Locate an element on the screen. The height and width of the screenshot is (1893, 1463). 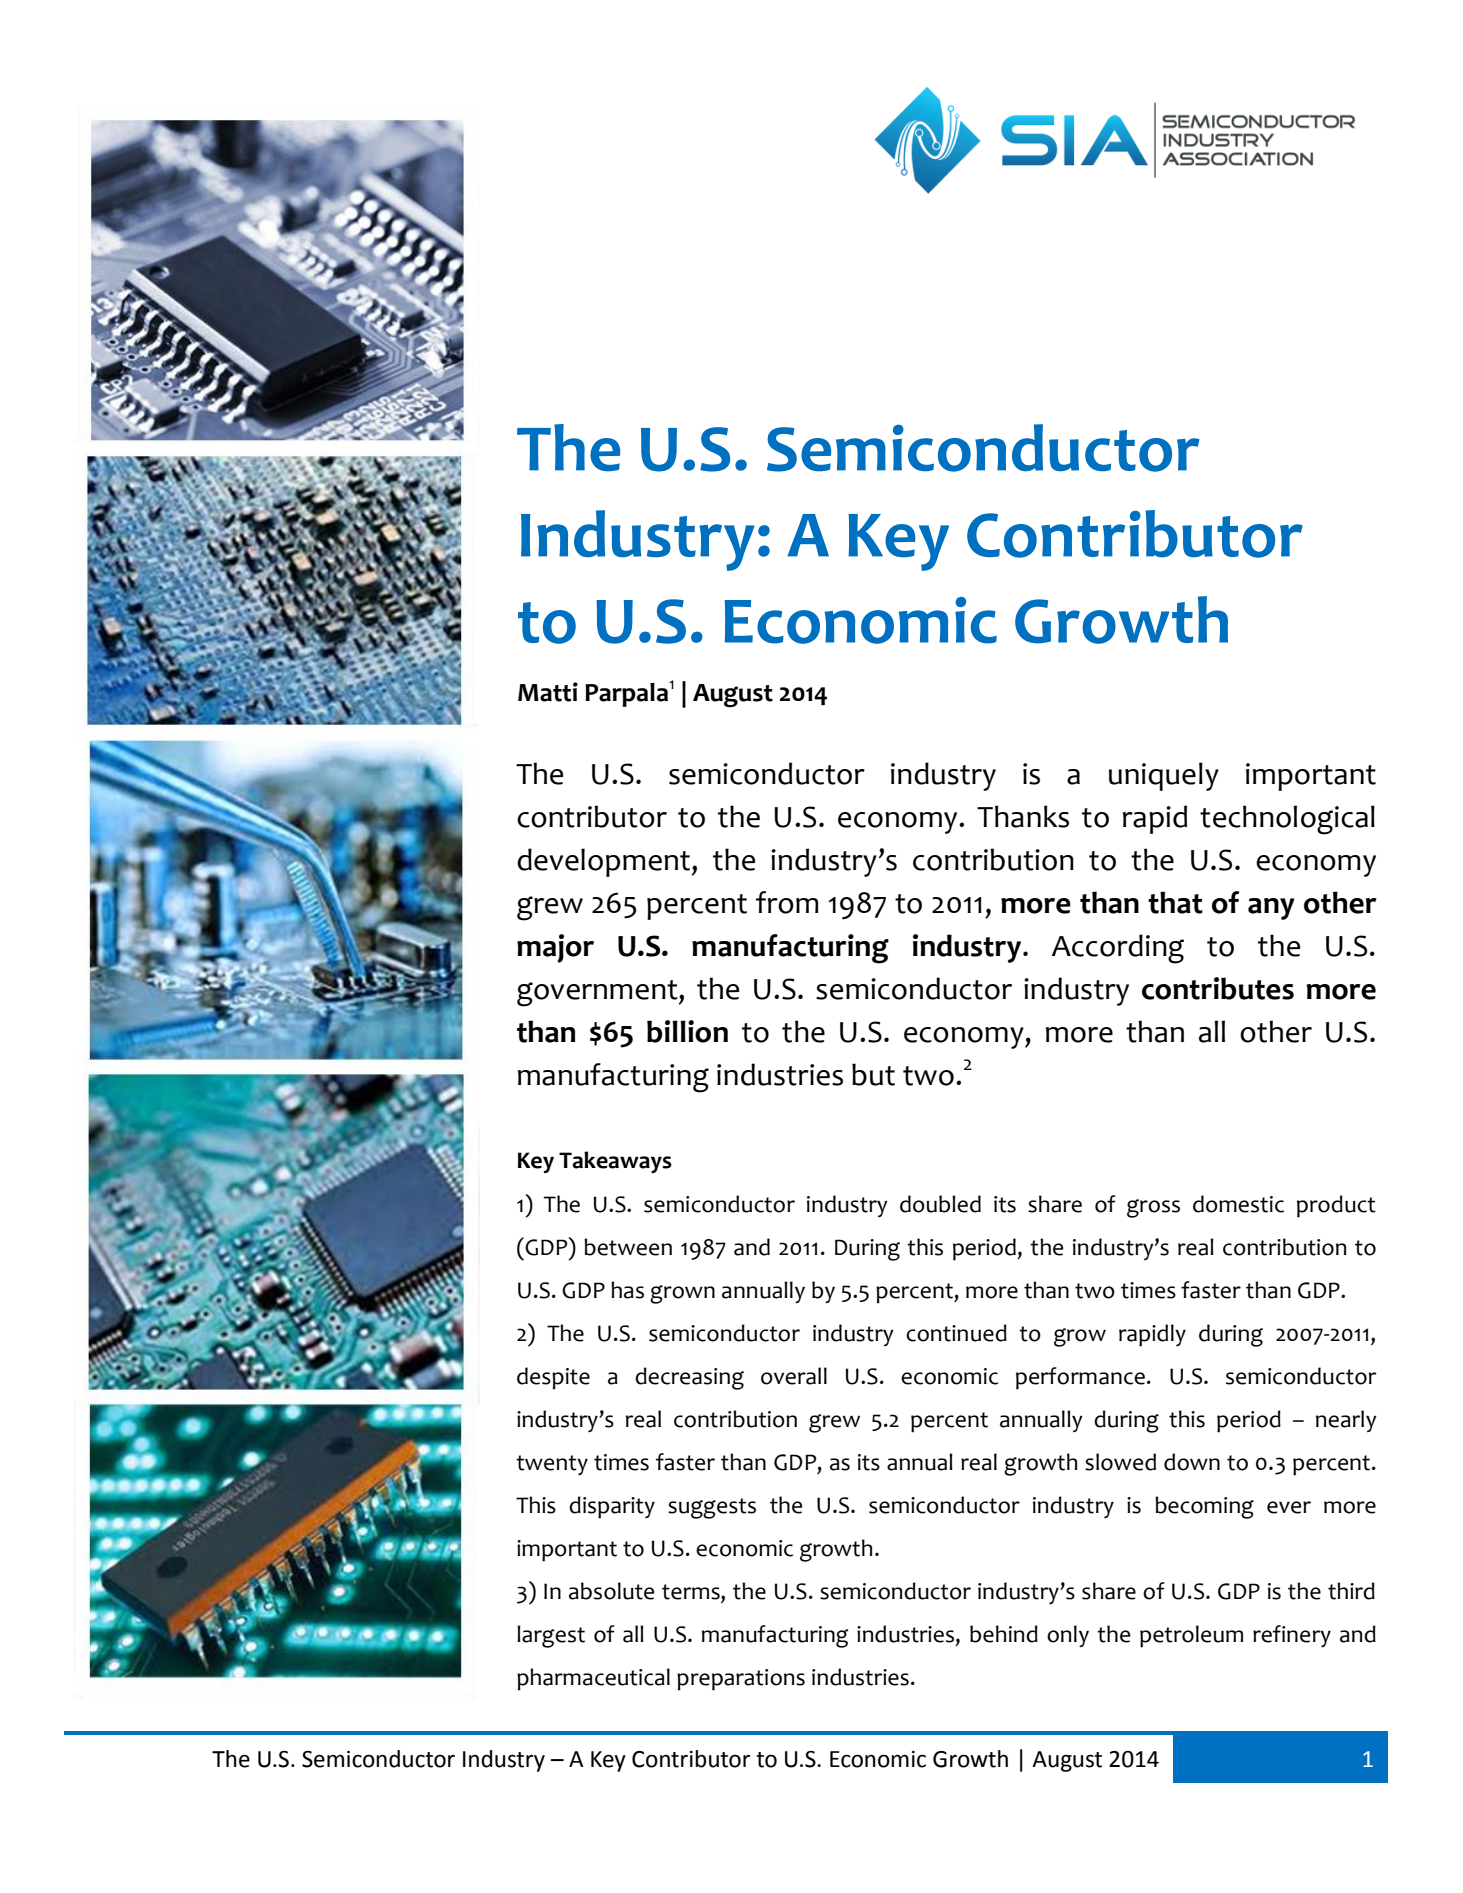
technological is located at coordinates (1287, 820).
